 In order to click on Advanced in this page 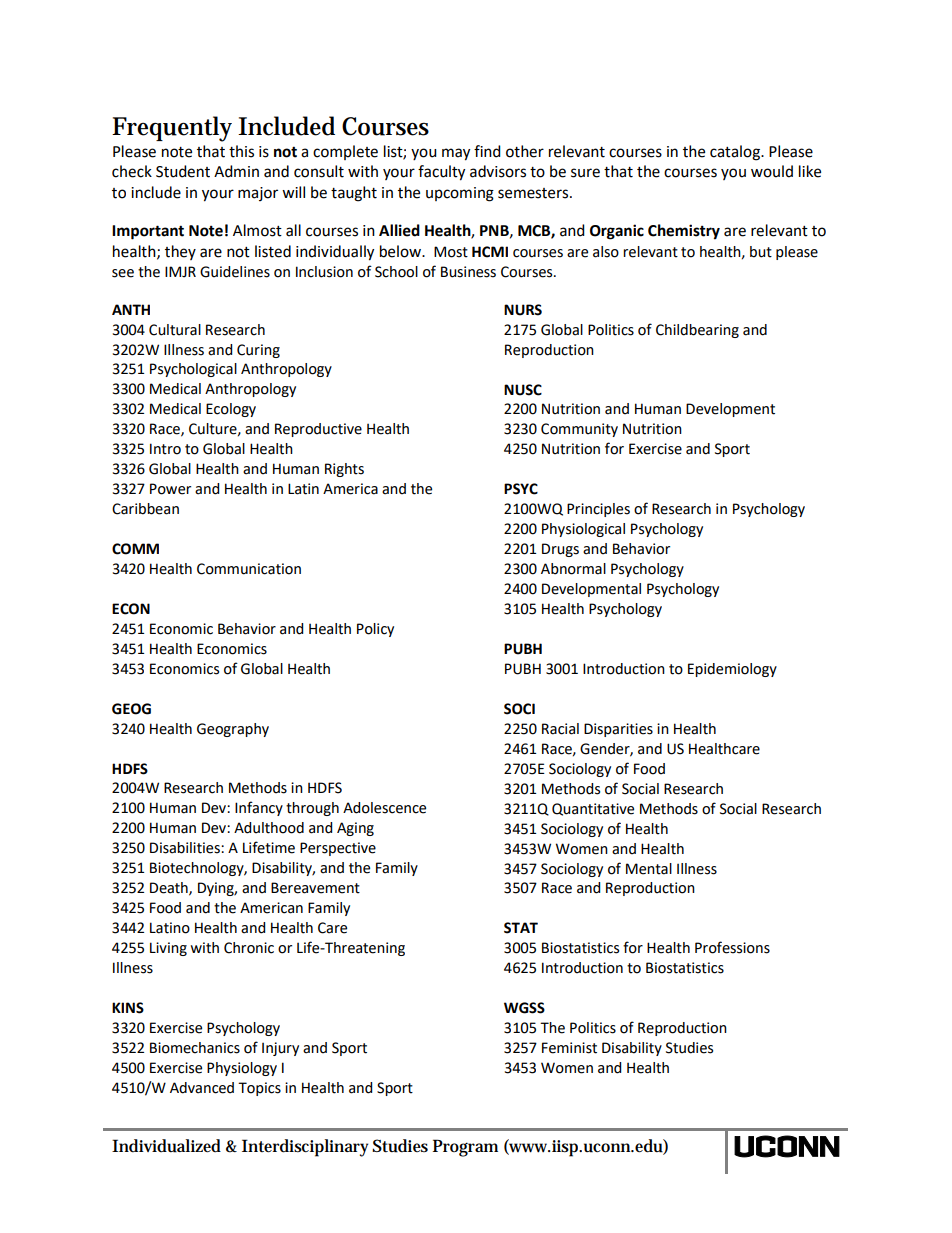, I will do `click(202, 1088)`.
